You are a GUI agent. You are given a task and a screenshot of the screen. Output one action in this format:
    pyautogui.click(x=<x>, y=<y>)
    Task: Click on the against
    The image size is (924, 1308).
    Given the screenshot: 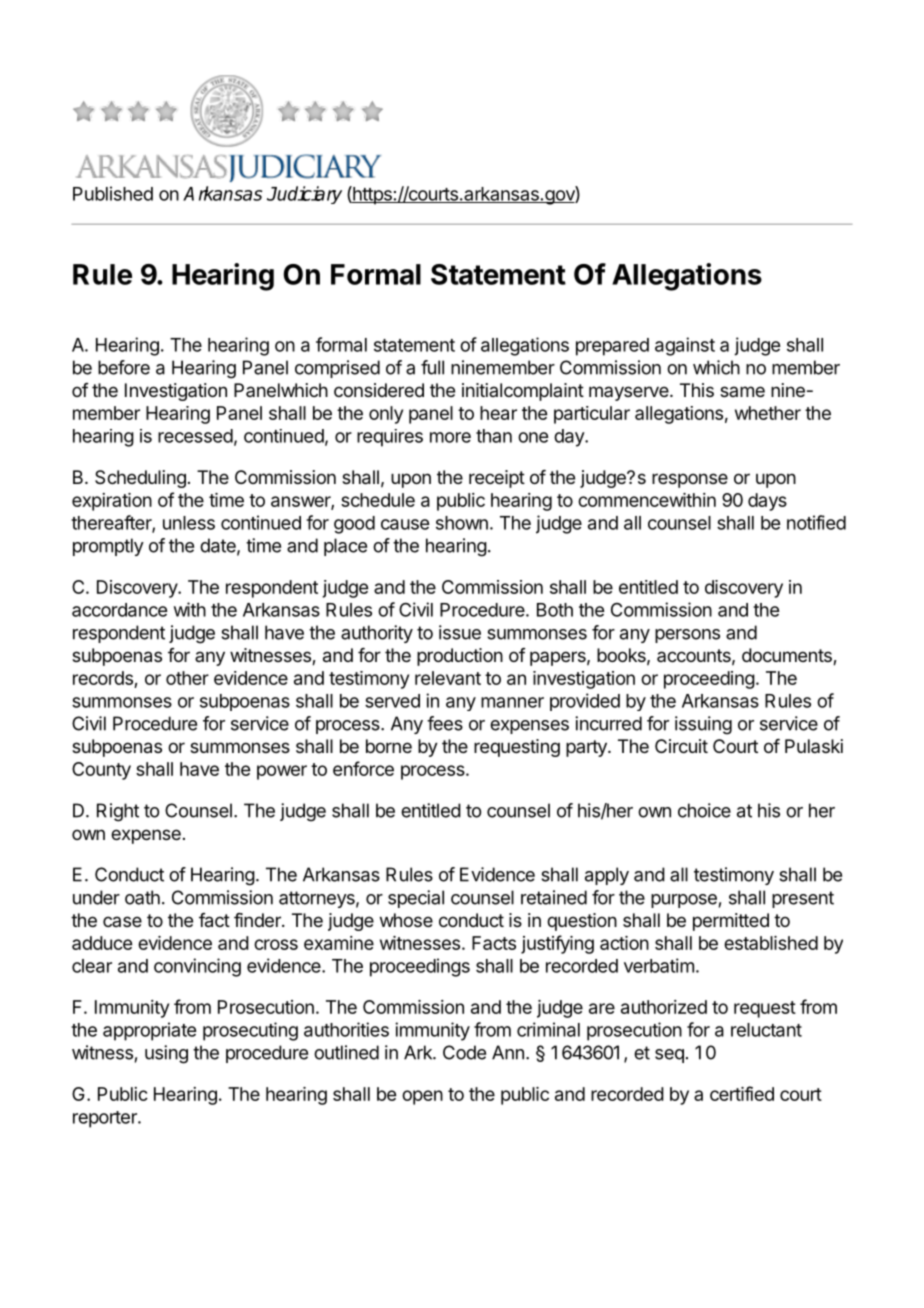 What is the action you would take?
    pyautogui.click(x=685, y=346)
